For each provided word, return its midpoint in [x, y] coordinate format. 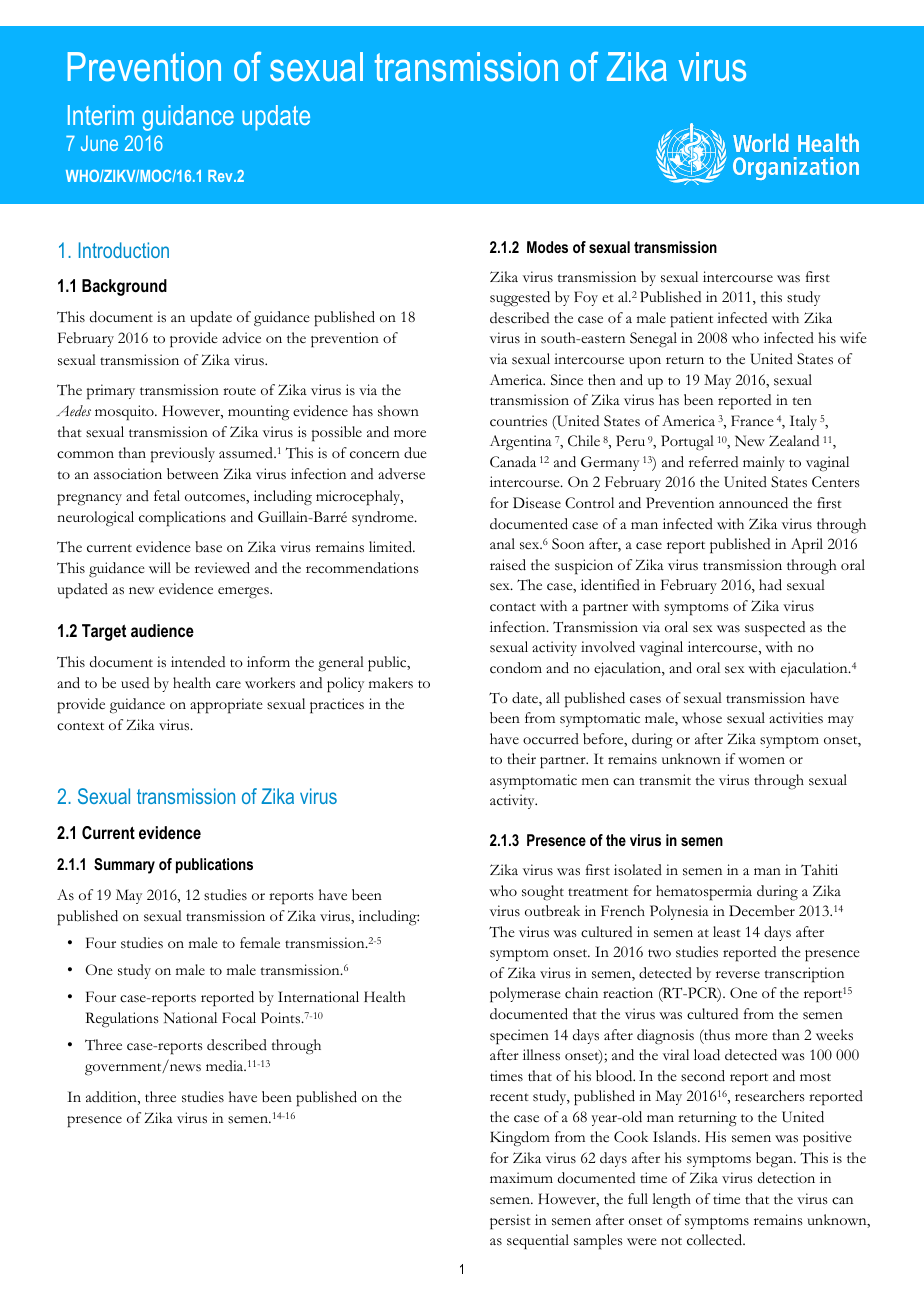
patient [691, 320]
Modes [547, 247]
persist [510, 1222]
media [226, 1065]
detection [786, 1178]
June [99, 143]
